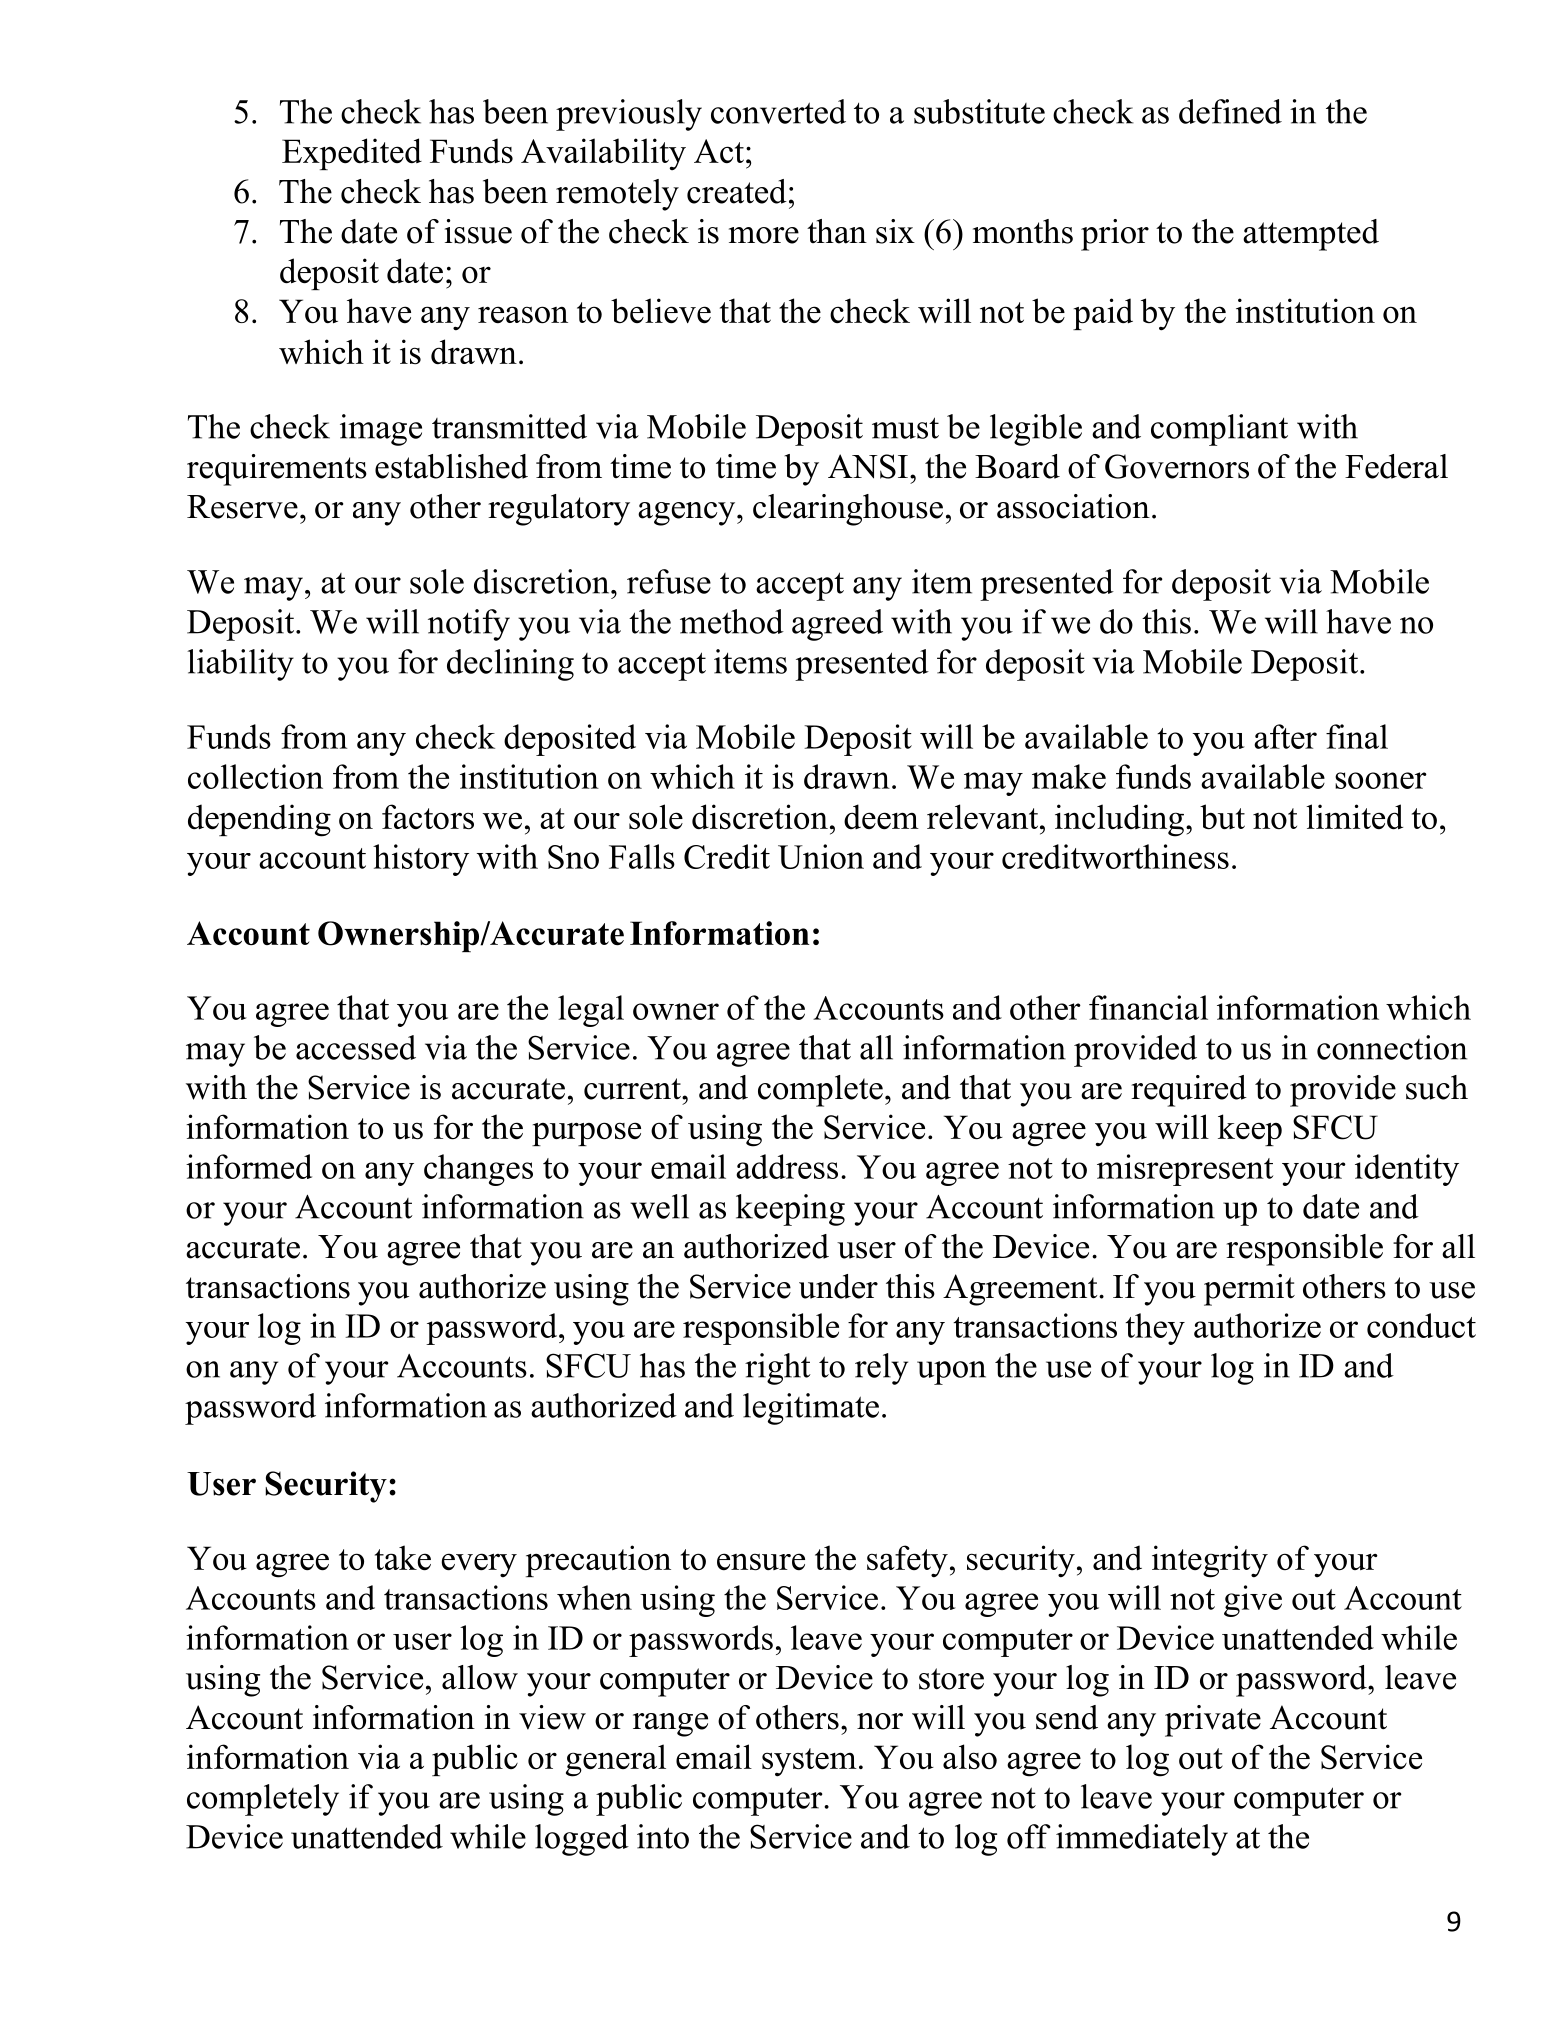  Describe the element at coordinates (848, 510) in the document. I see `clearinghouse` at that location.
